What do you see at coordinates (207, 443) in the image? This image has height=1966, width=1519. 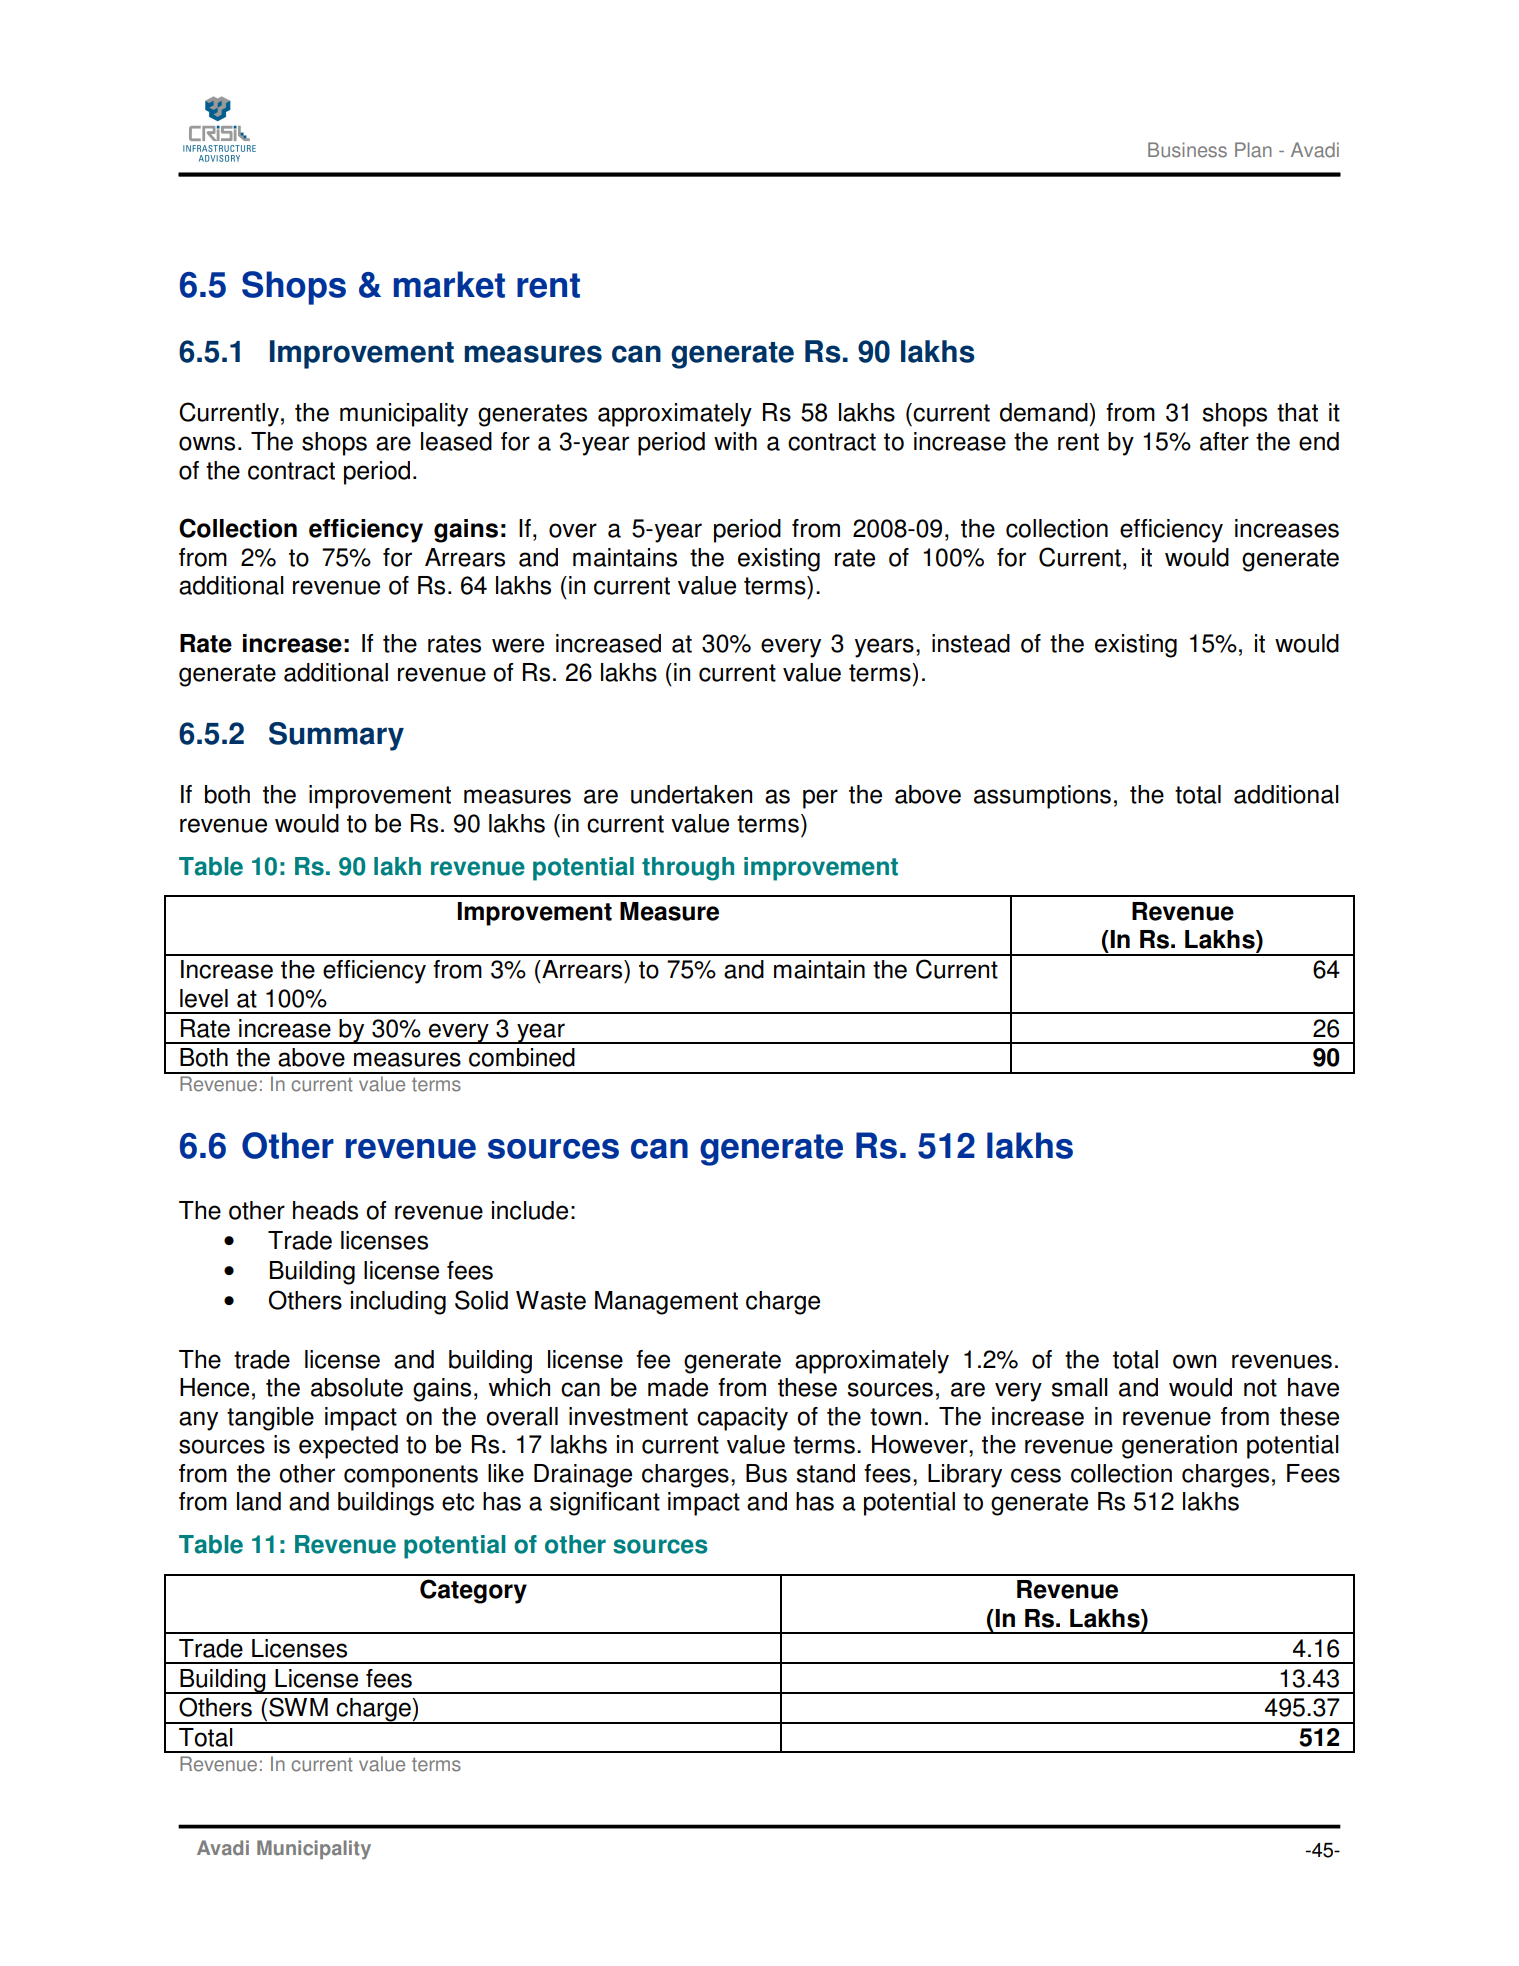 I see `owns` at bounding box center [207, 443].
